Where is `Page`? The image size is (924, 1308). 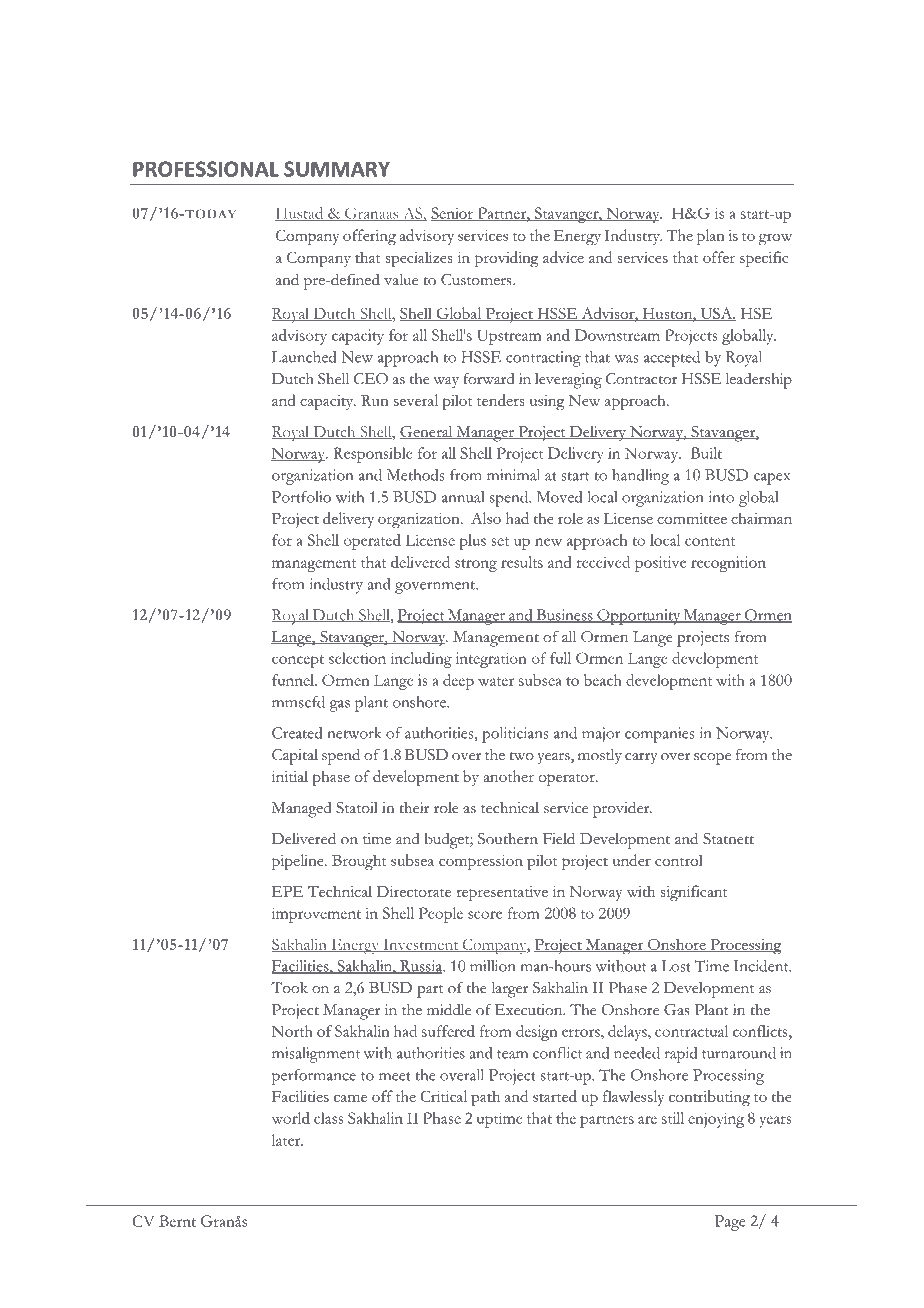
Page is located at coordinates (730, 1223).
